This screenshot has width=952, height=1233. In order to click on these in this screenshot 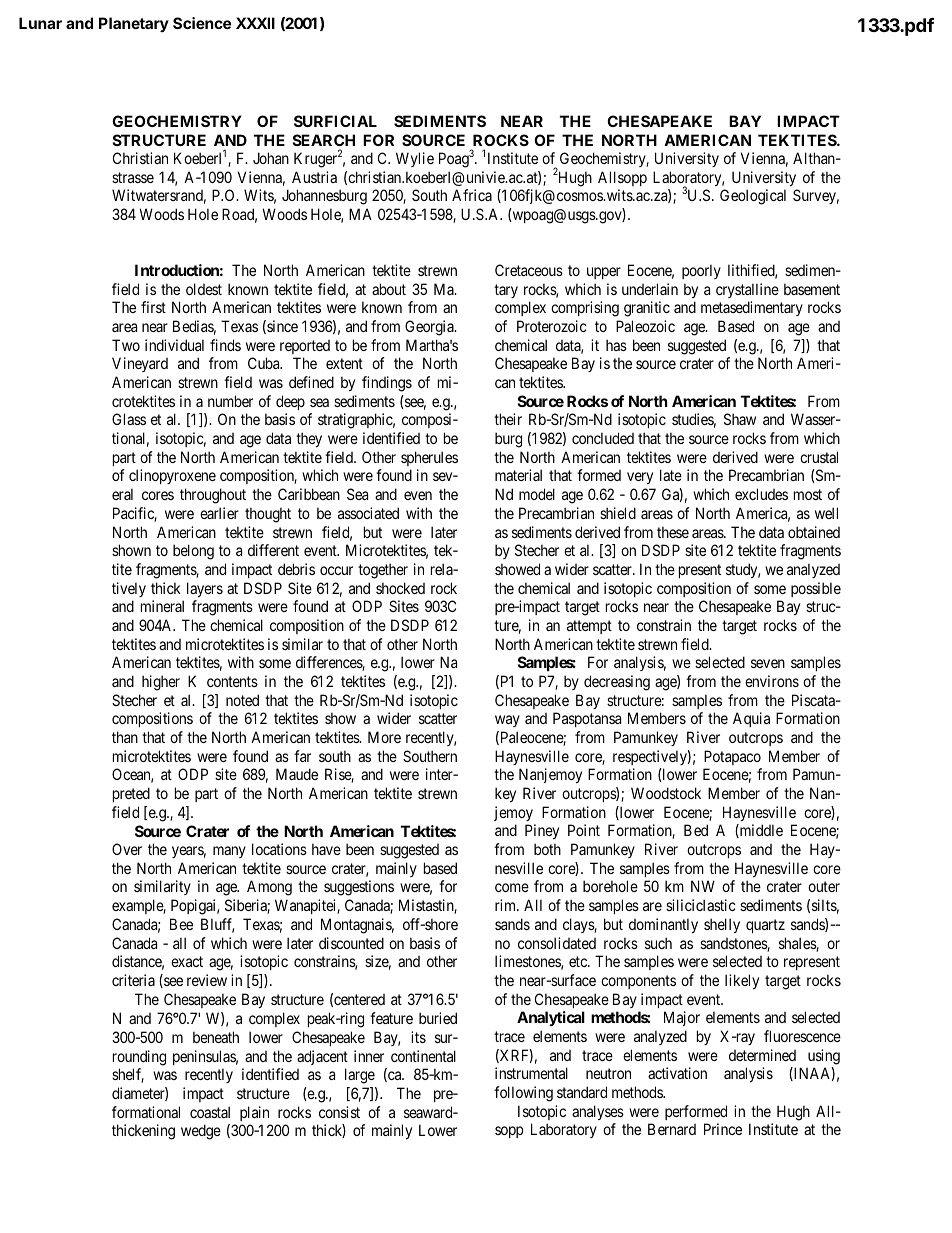, I will do `click(673, 532)`.
